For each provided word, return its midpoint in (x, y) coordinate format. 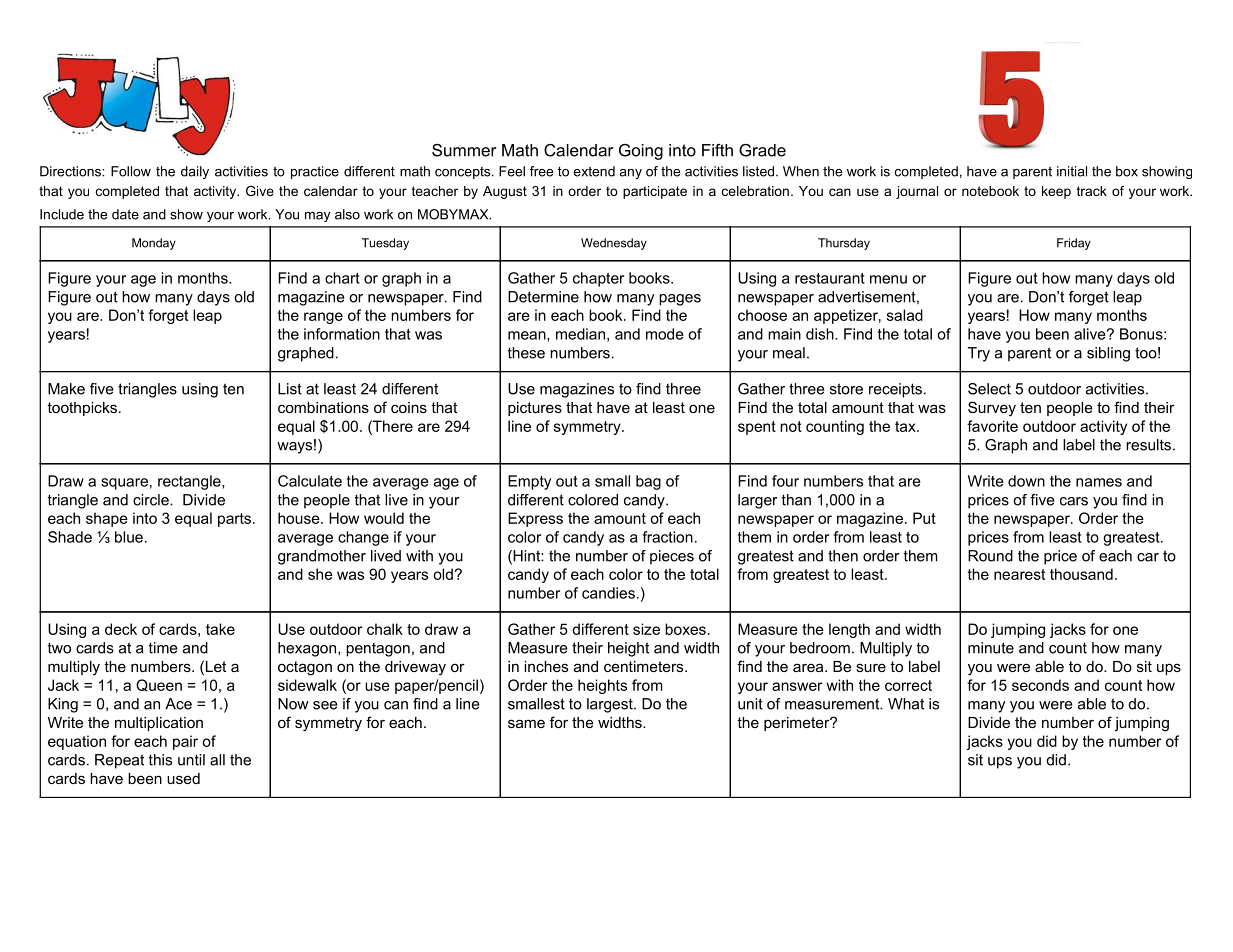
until (191, 760)
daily (195, 172)
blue (129, 537)
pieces (672, 557)
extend (594, 171)
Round (990, 556)
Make (66, 389)
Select (989, 389)
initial (1072, 171)
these (526, 353)
